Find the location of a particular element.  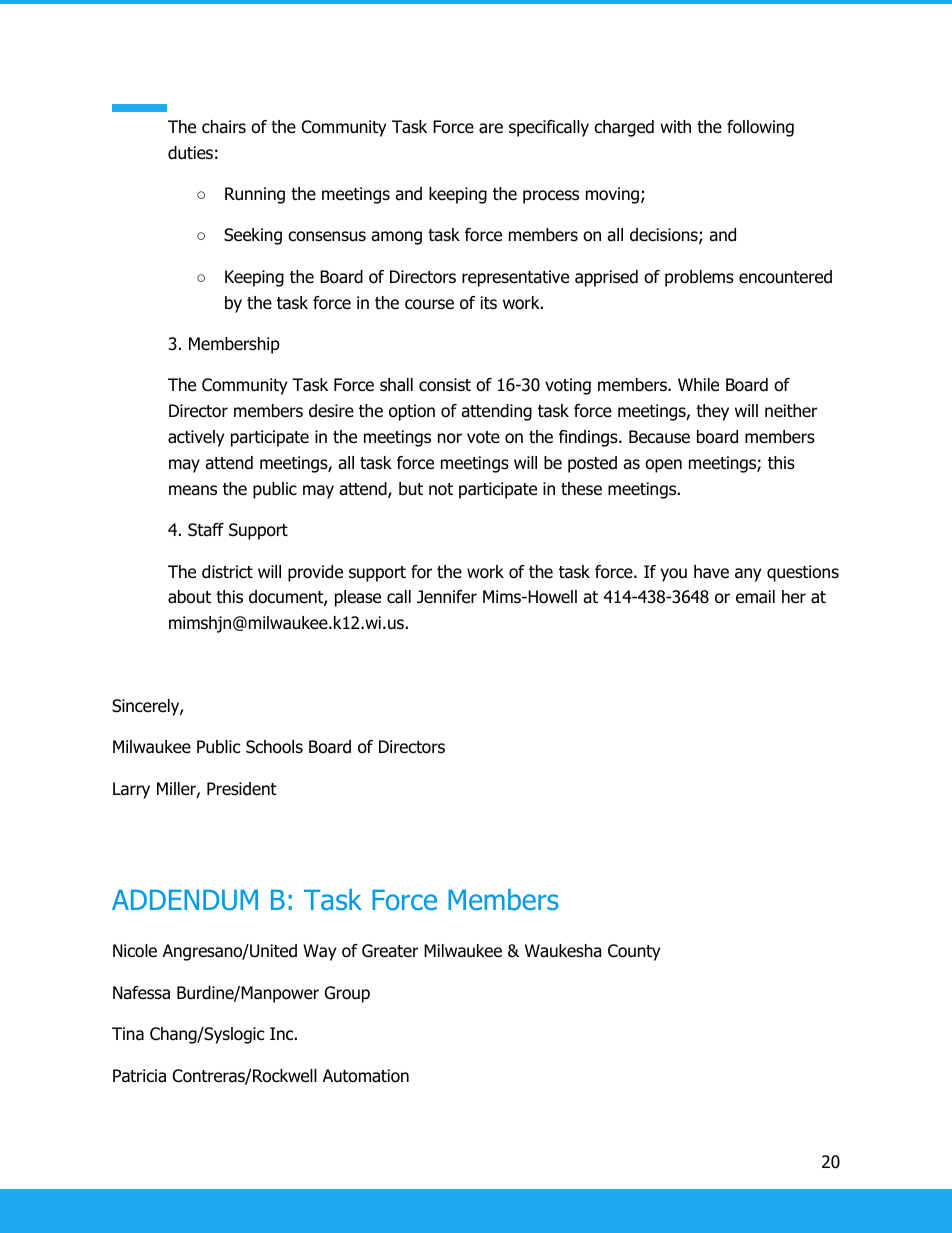

following is located at coordinates (760, 128).
